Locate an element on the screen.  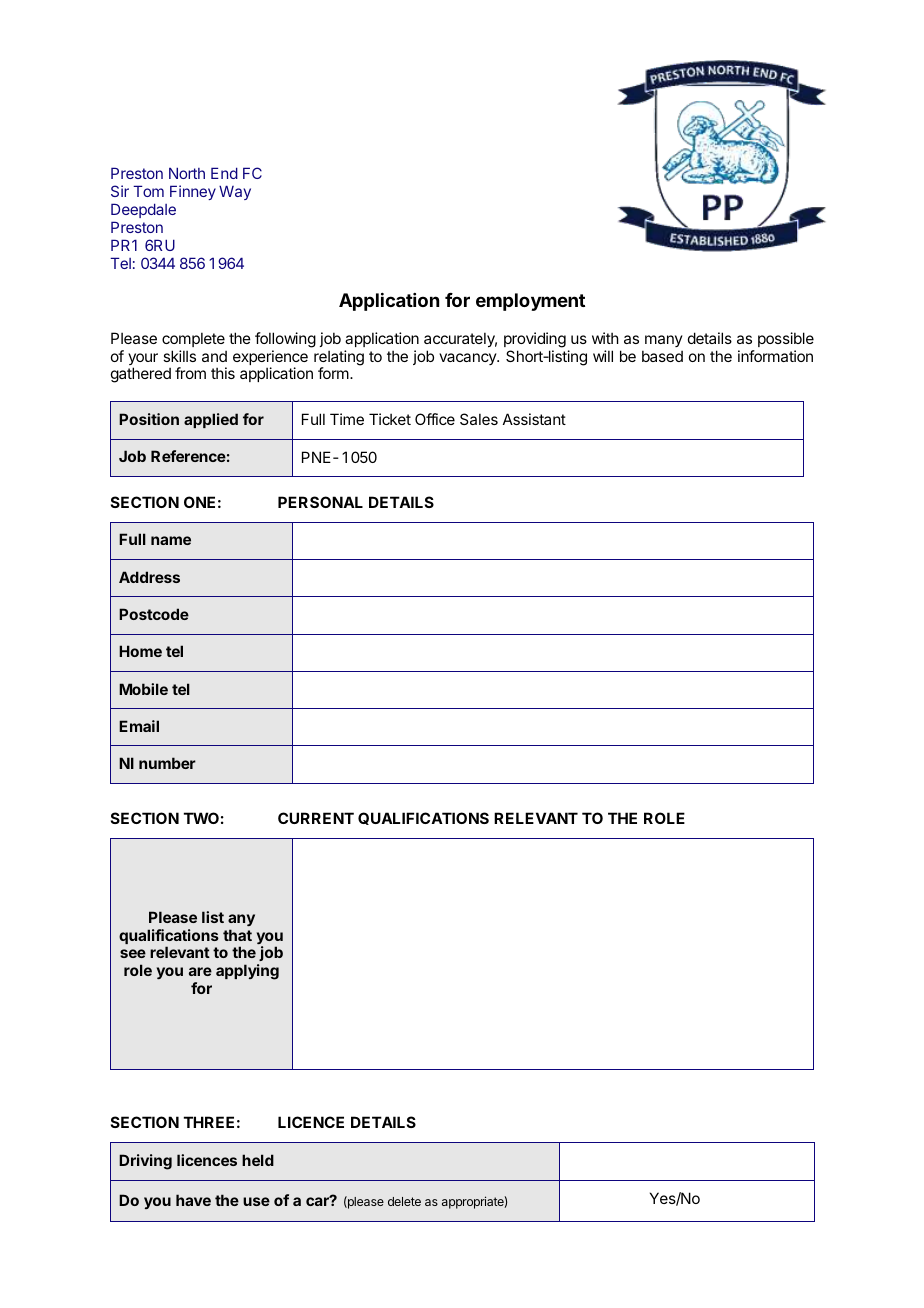
CURRENT is located at coordinates (316, 818).
